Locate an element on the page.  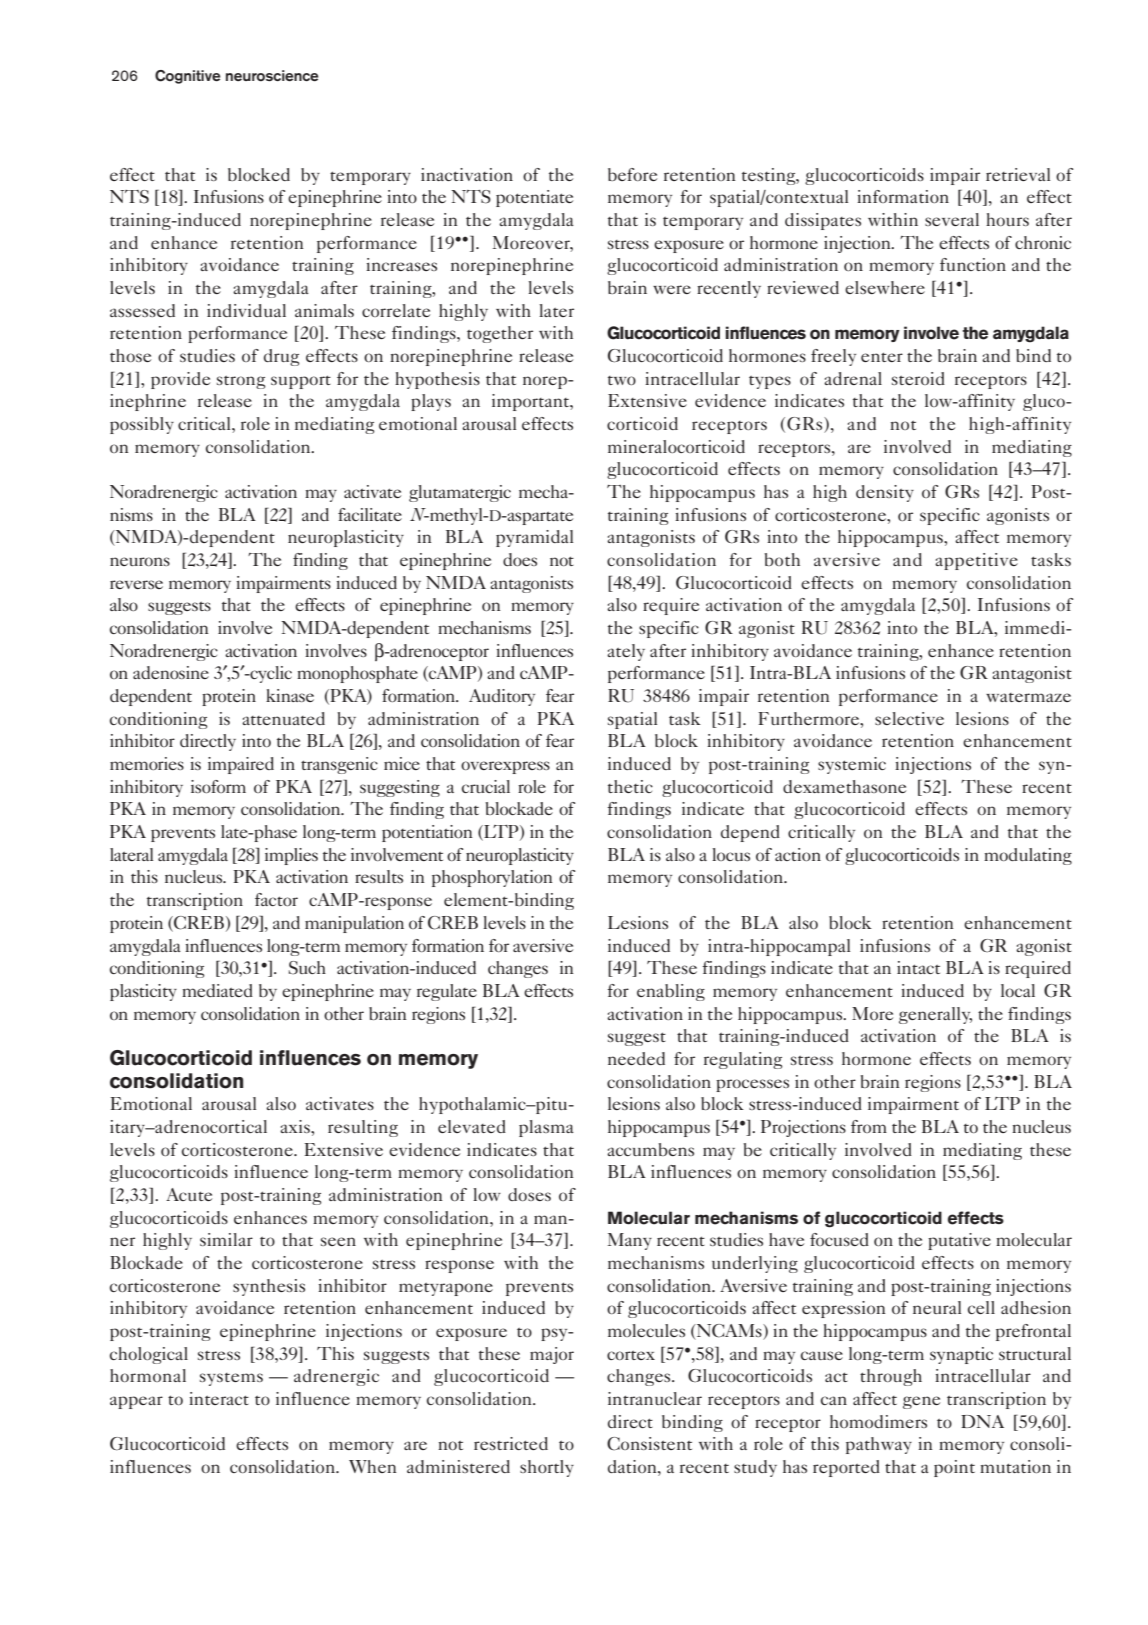
neuroscience is located at coordinates (272, 76).
